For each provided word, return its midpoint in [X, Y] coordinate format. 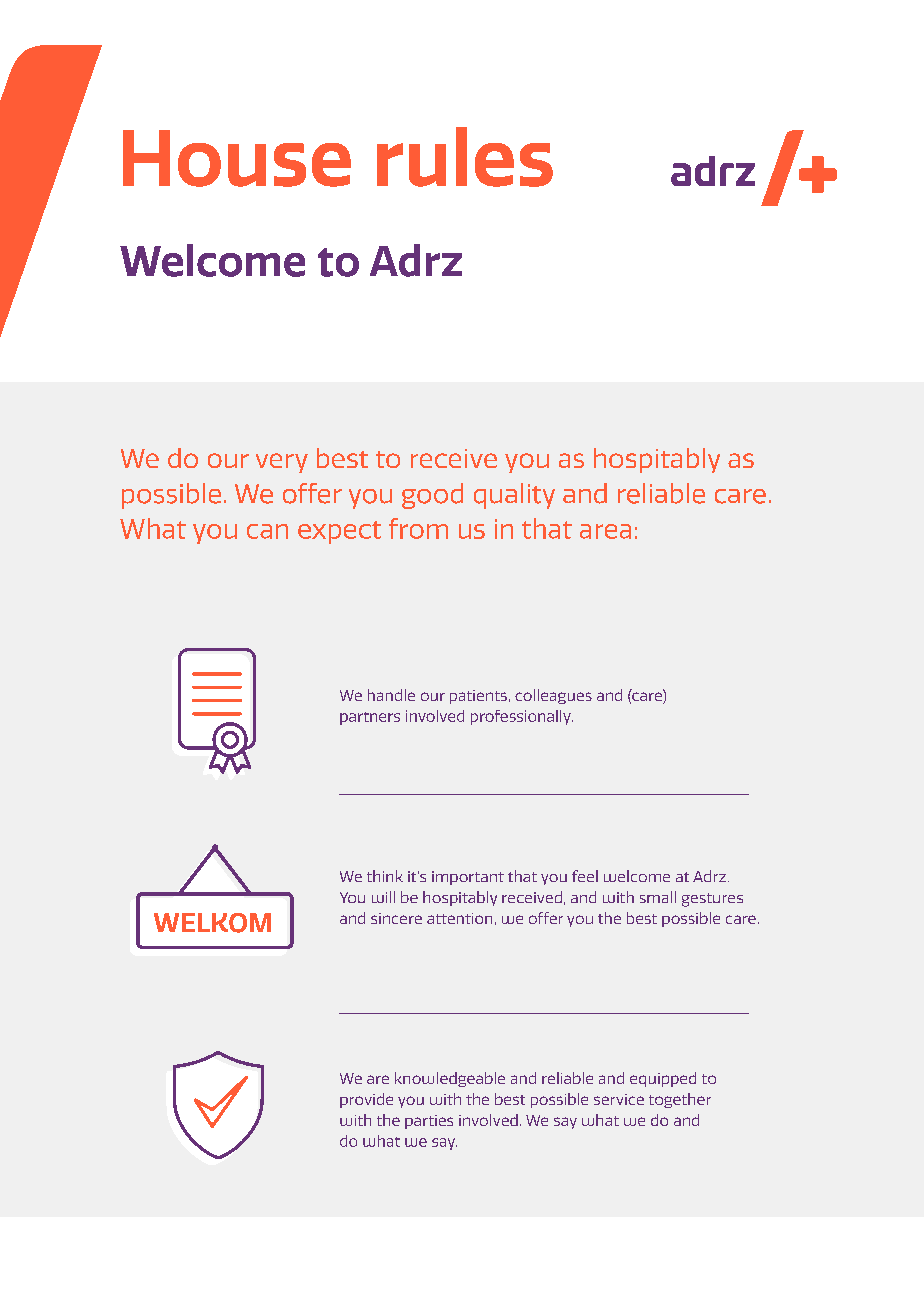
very [282, 463]
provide [366, 1100]
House [237, 158]
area [605, 531]
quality [514, 496]
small [658, 897]
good [432, 496]
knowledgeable [450, 1079]
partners [370, 718]
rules [465, 157]
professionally [522, 717]
